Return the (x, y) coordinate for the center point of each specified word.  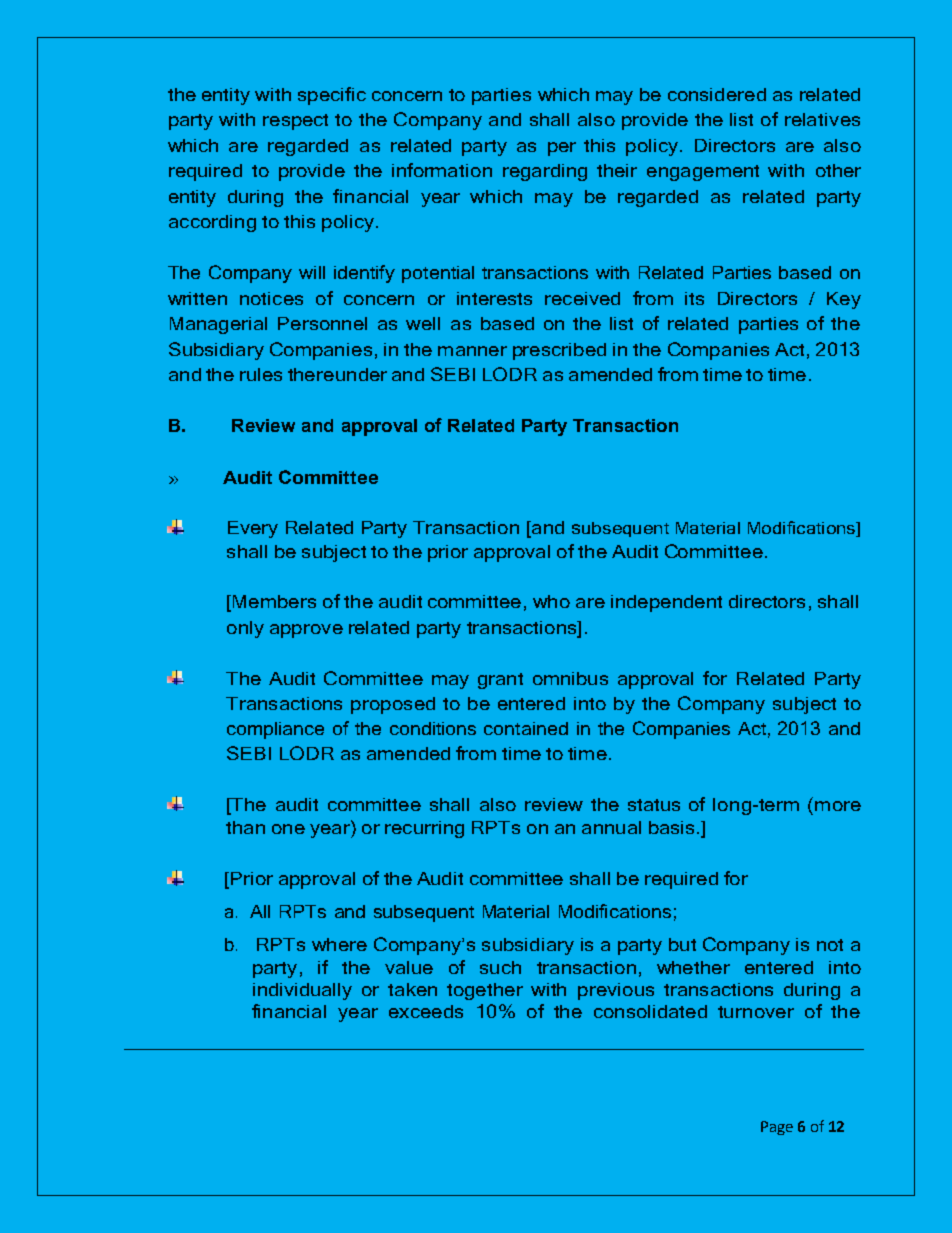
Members (274, 601)
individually (302, 991)
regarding (545, 172)
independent (666, 603)
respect (295, 122)
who (551, 601)
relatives (822, 119)
